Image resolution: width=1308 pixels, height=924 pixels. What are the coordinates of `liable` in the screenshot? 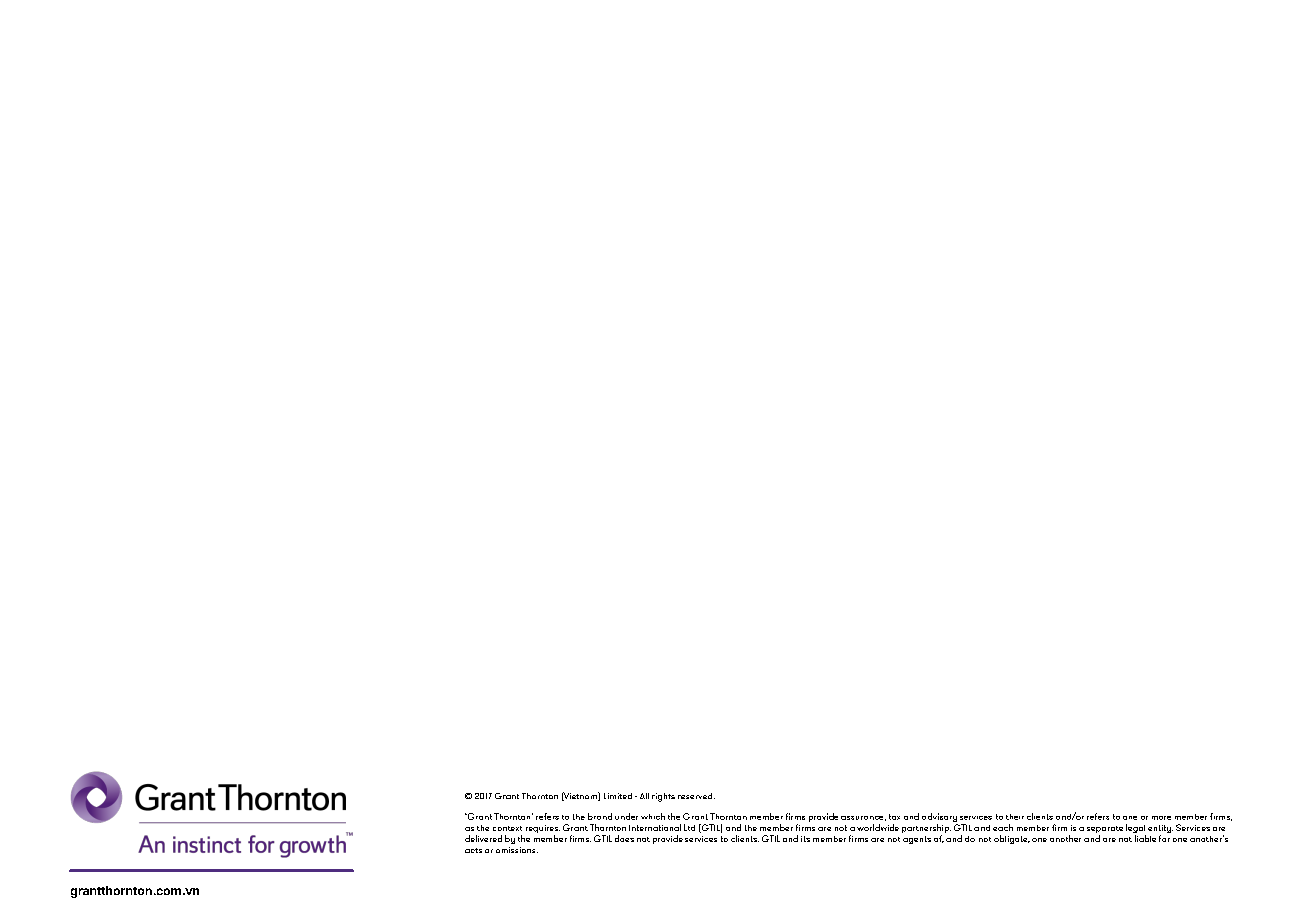 It's located at (1145, 838).
